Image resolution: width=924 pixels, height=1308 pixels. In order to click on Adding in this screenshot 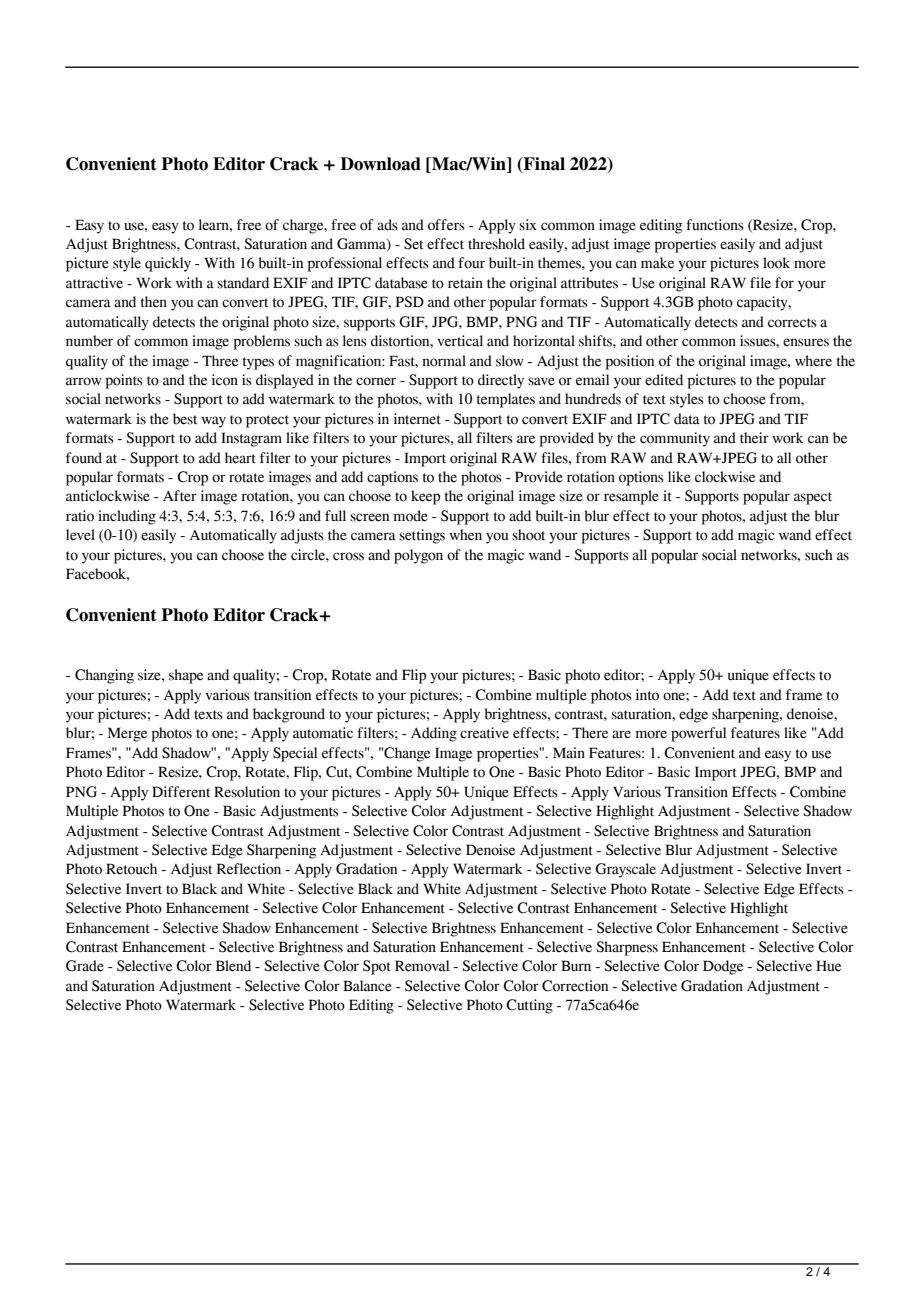, I will do `click(434, 734)`.
